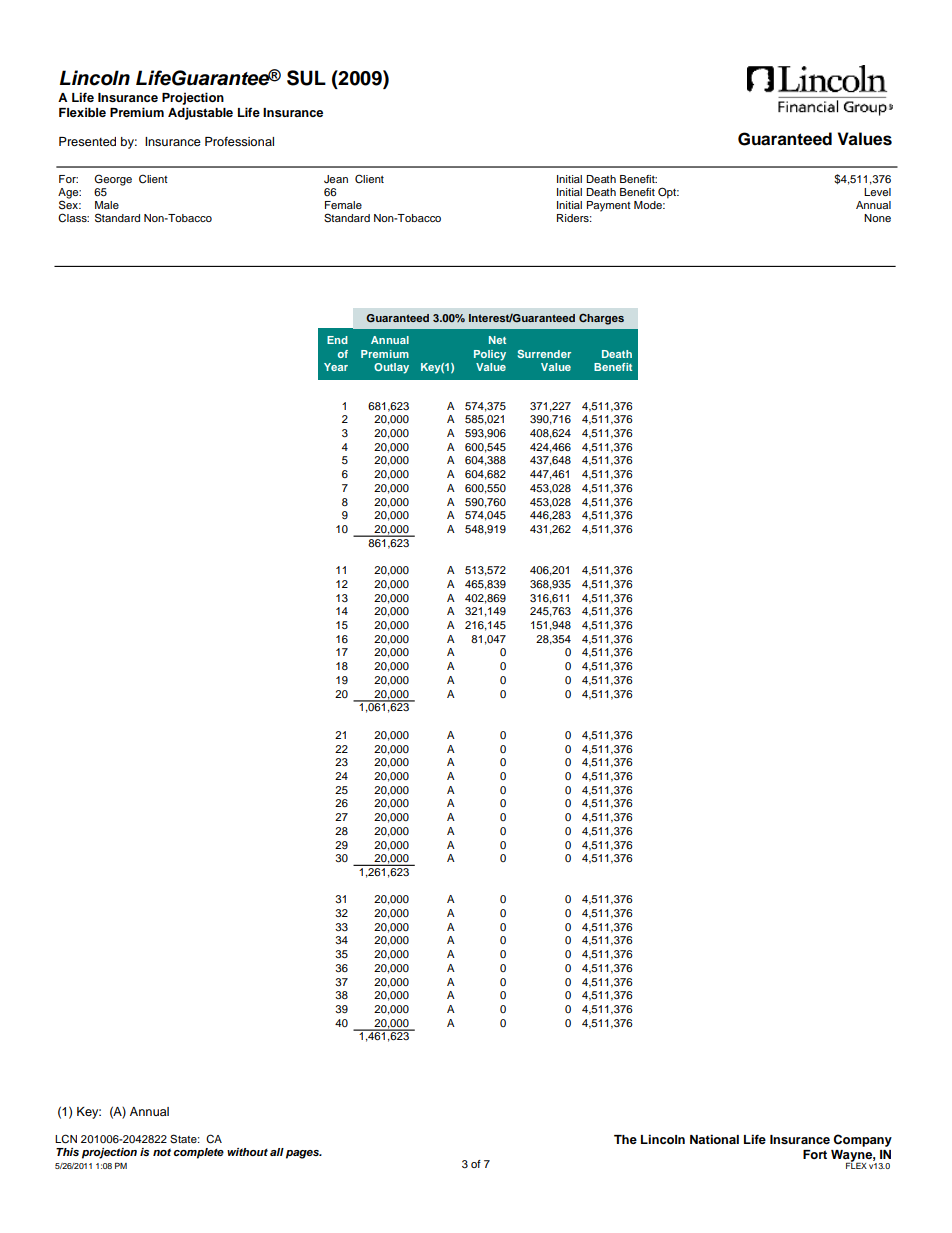 This page has height=1233, width=952. What do you see at coordinates (815, 1154) in the page?
I see `Fort` at bounding box center [815, 1154].
